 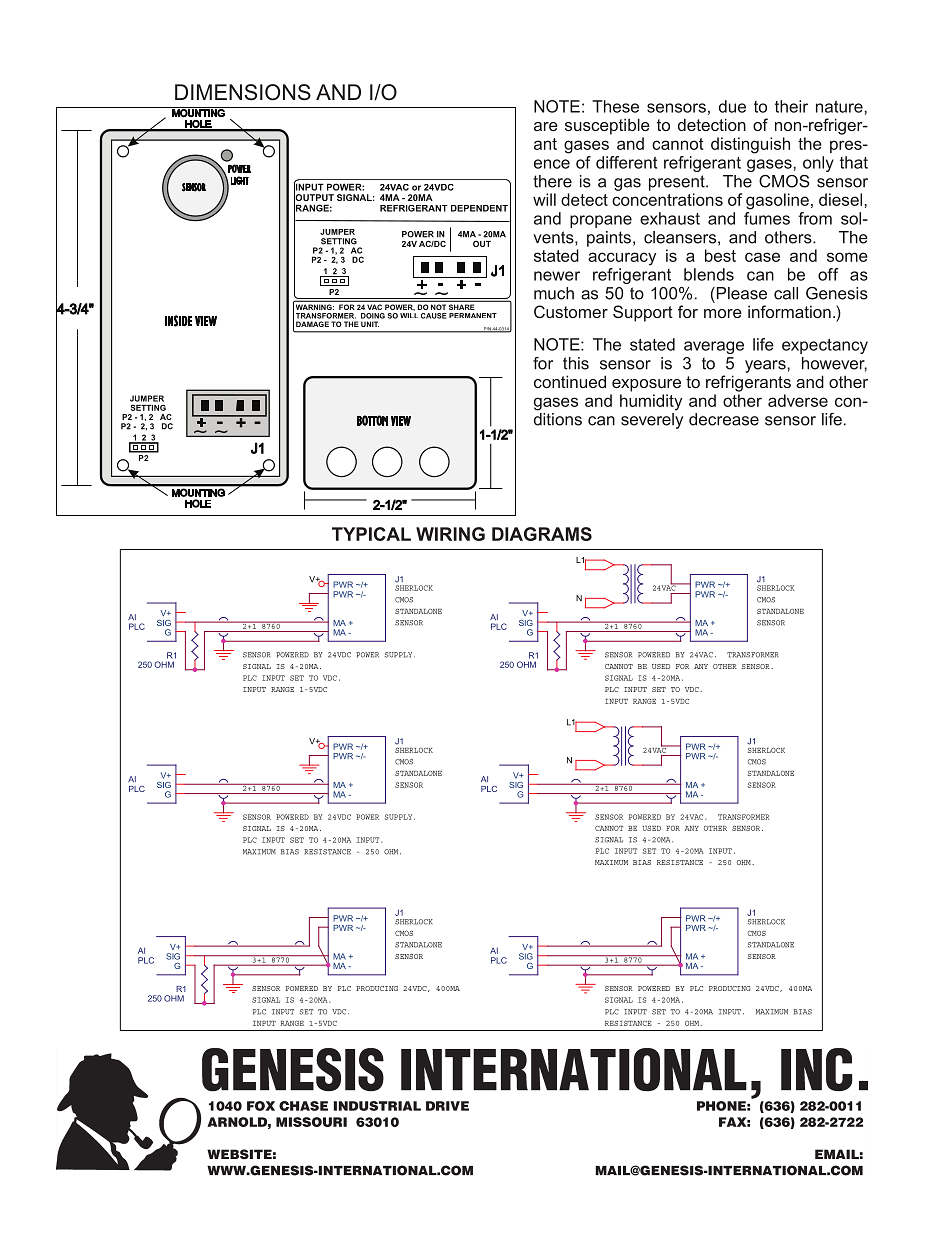 I want to click on continued, so click(x=570, y=381).
